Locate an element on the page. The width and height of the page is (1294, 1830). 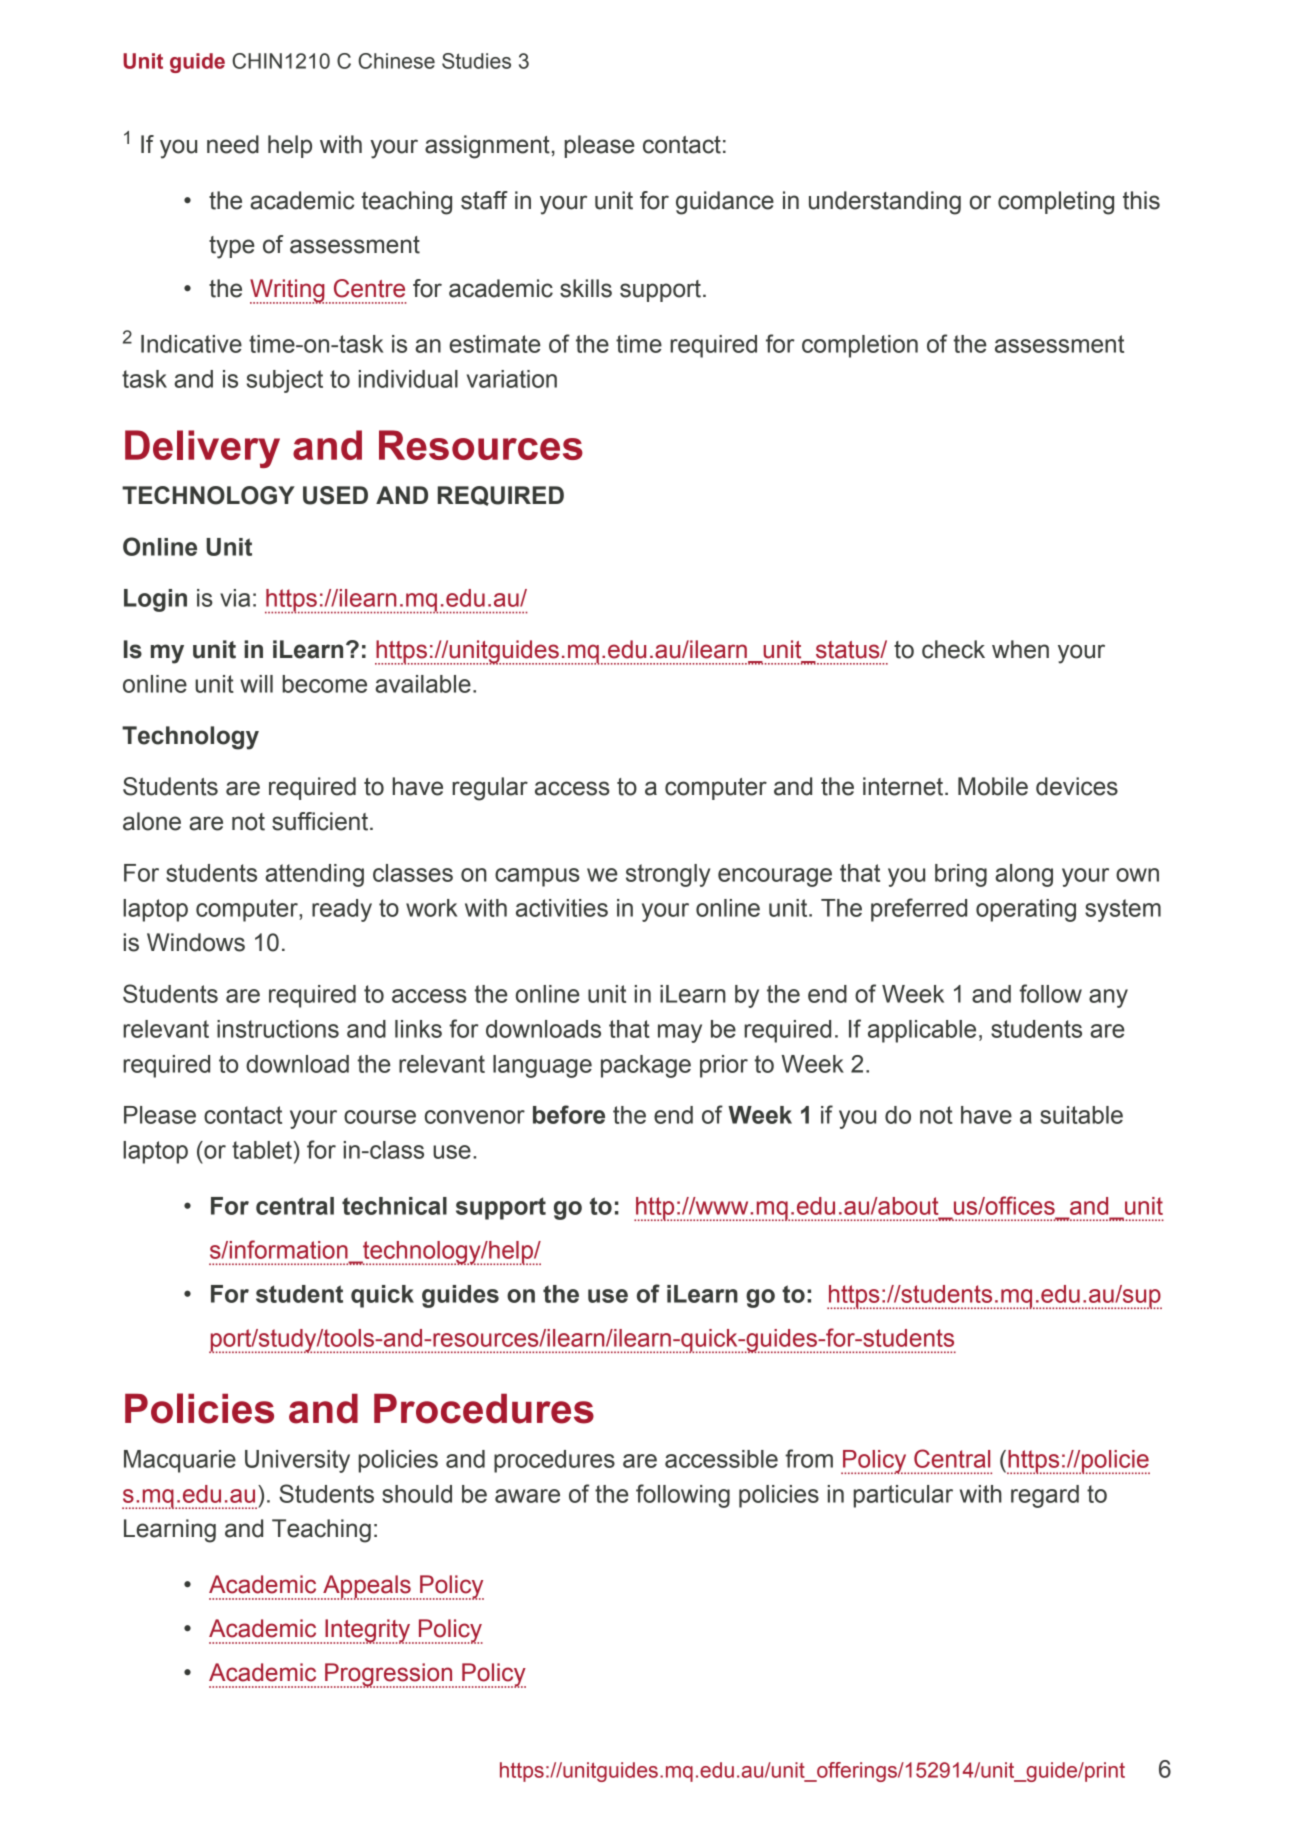
suitable is located at coordinates (1081, 1115).
